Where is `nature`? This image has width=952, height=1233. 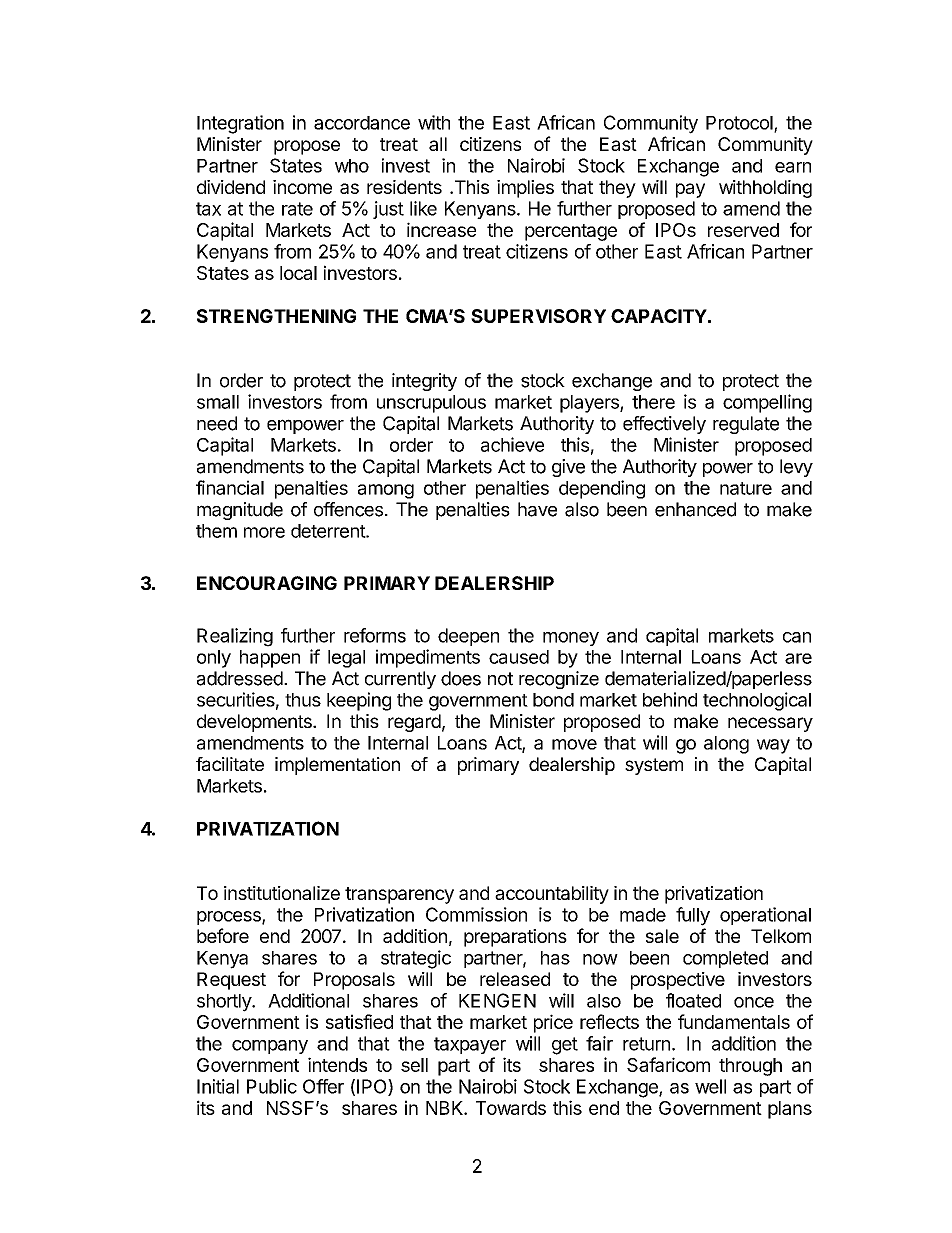
nature is located at coordinates (746, 488).
